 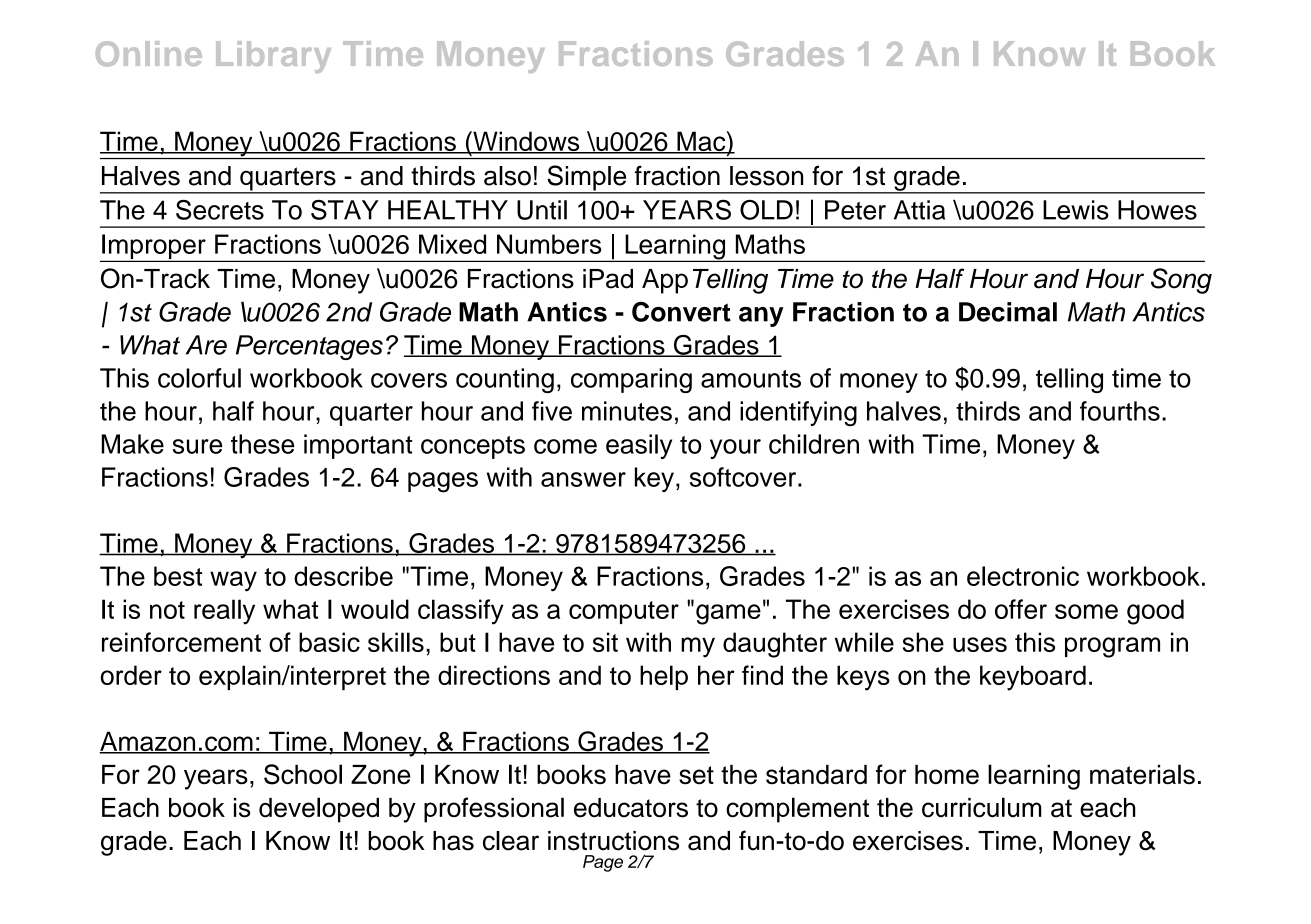 What do you see at coordinates (273, 57) in the page?
I see `Library` at bounding box center [273, 57].
